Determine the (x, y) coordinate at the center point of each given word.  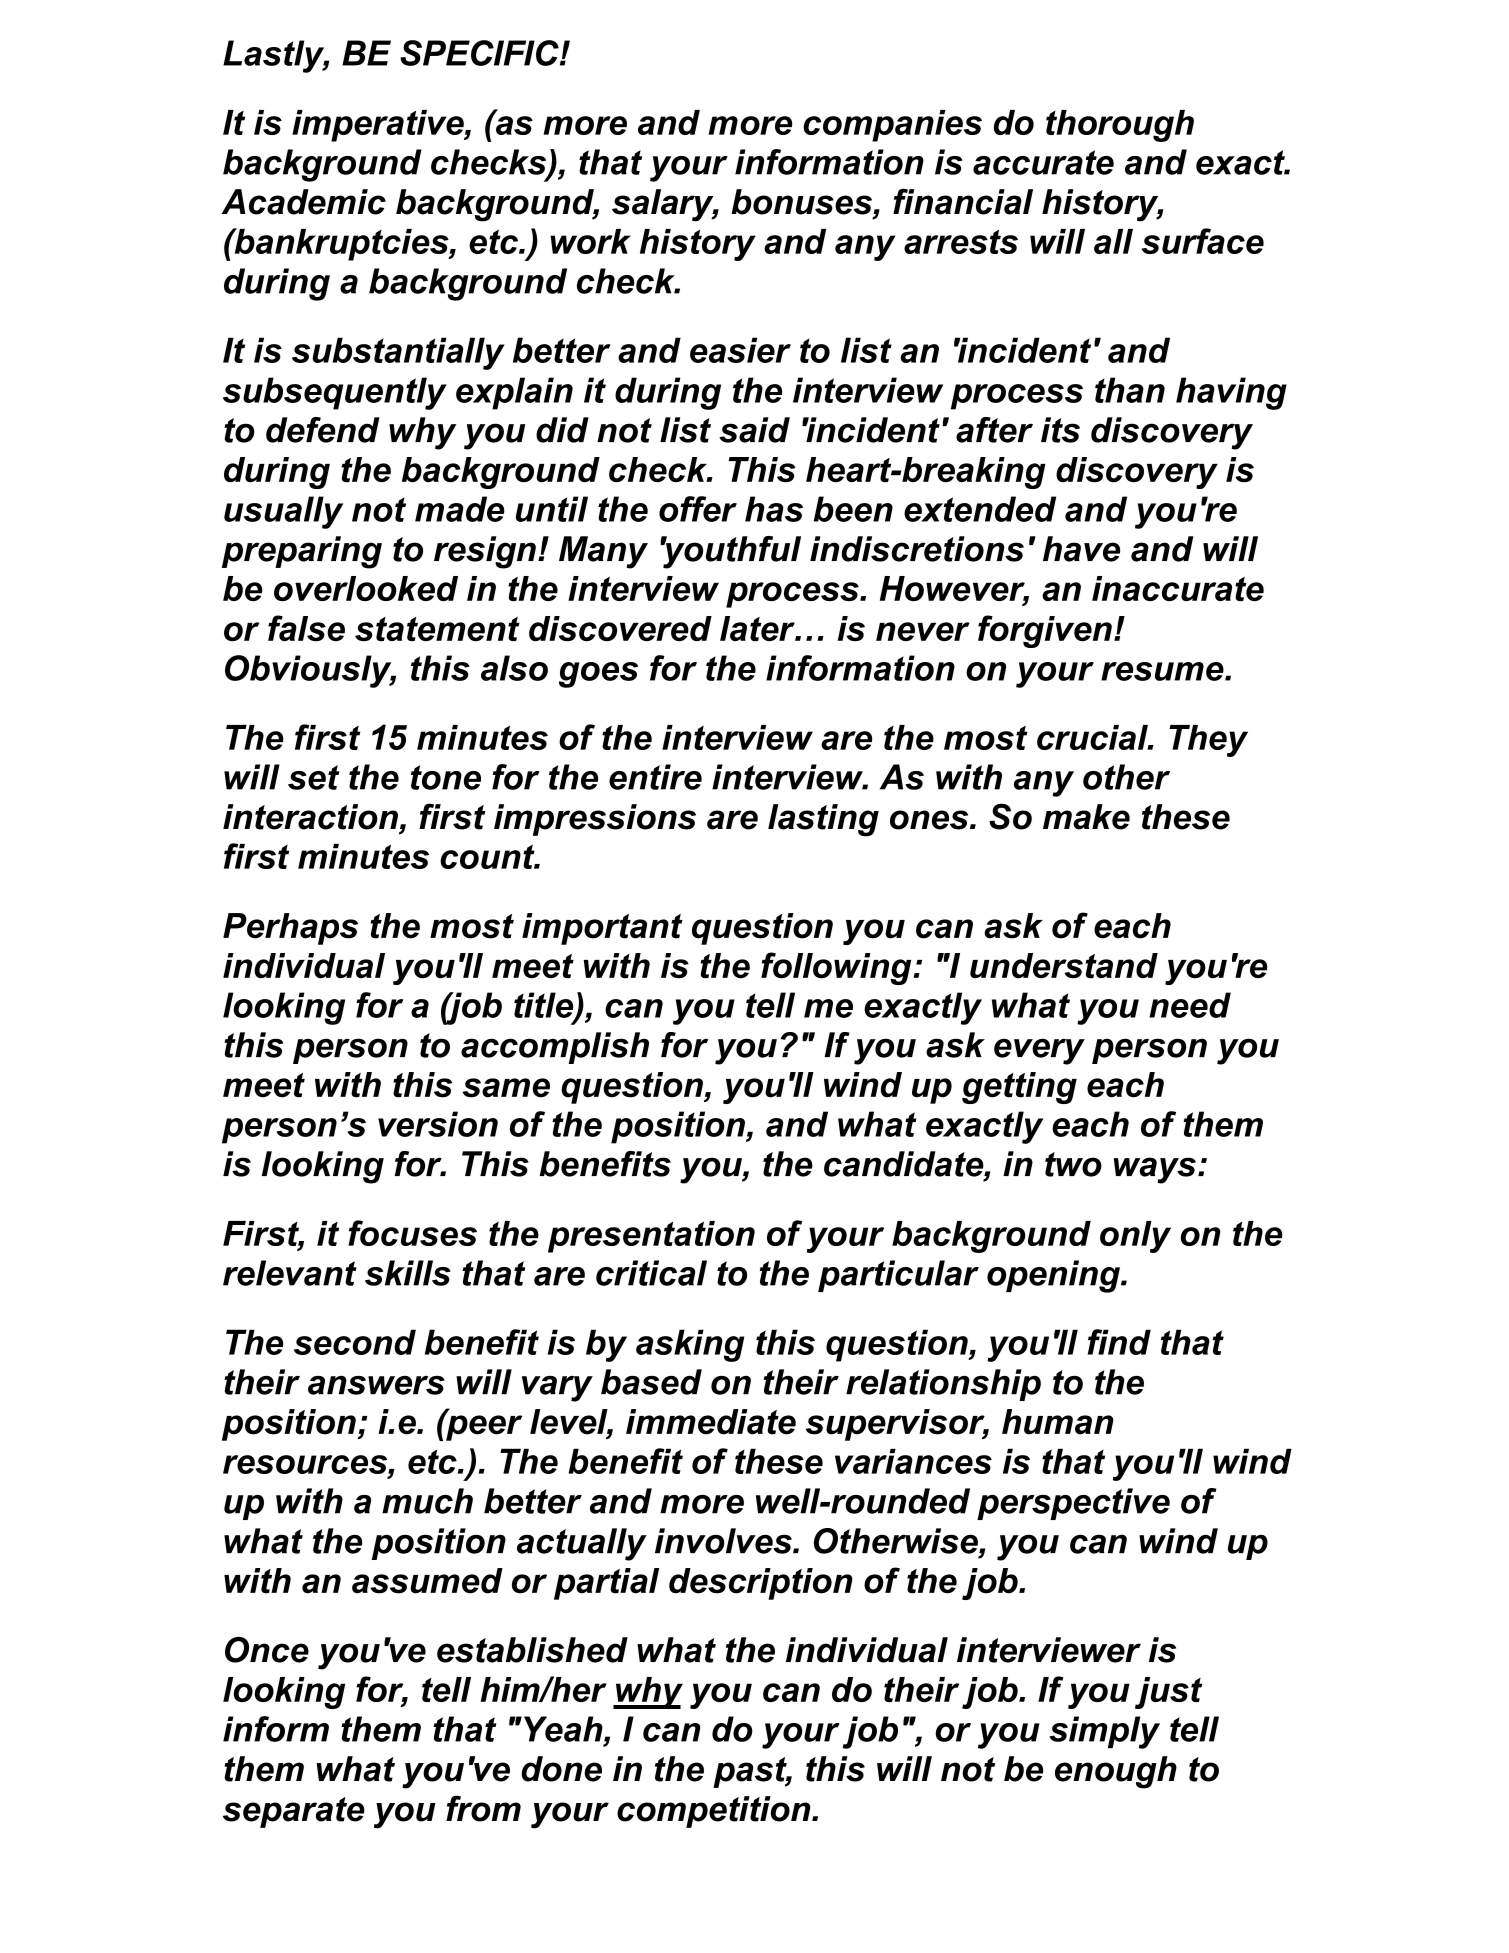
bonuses (802, 202)
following (837, 968)
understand (1064, 966)
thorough (1120, 126)
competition (715, 1812)
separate (294, 1812)
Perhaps (290, 929)
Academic (304, 202)
